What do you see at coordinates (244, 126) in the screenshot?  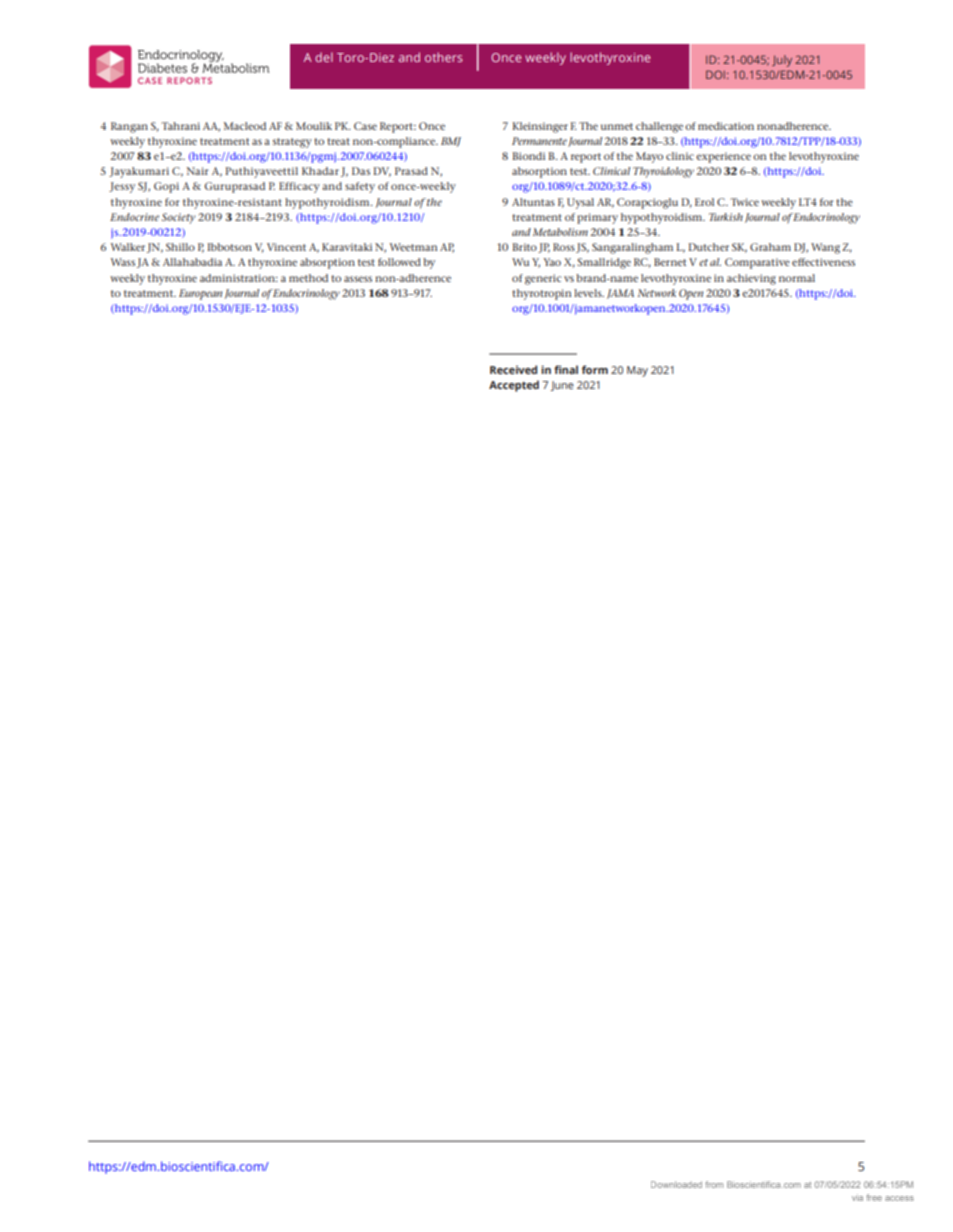 I see `Macleod` at bounding box center [244, 126].
